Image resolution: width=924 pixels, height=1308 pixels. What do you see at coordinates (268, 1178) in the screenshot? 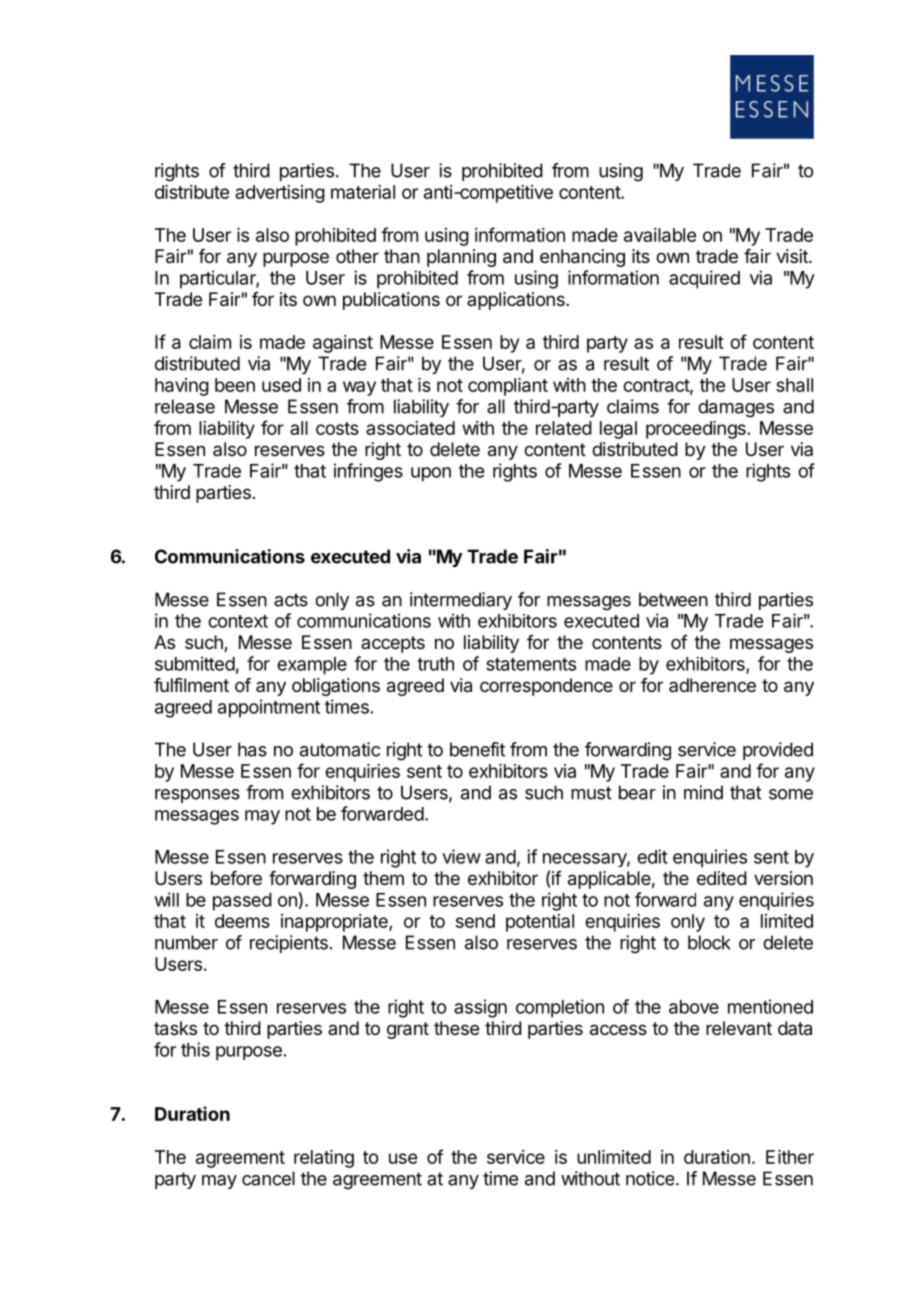
I see `cancel` at bounding box center [268, 1178].
